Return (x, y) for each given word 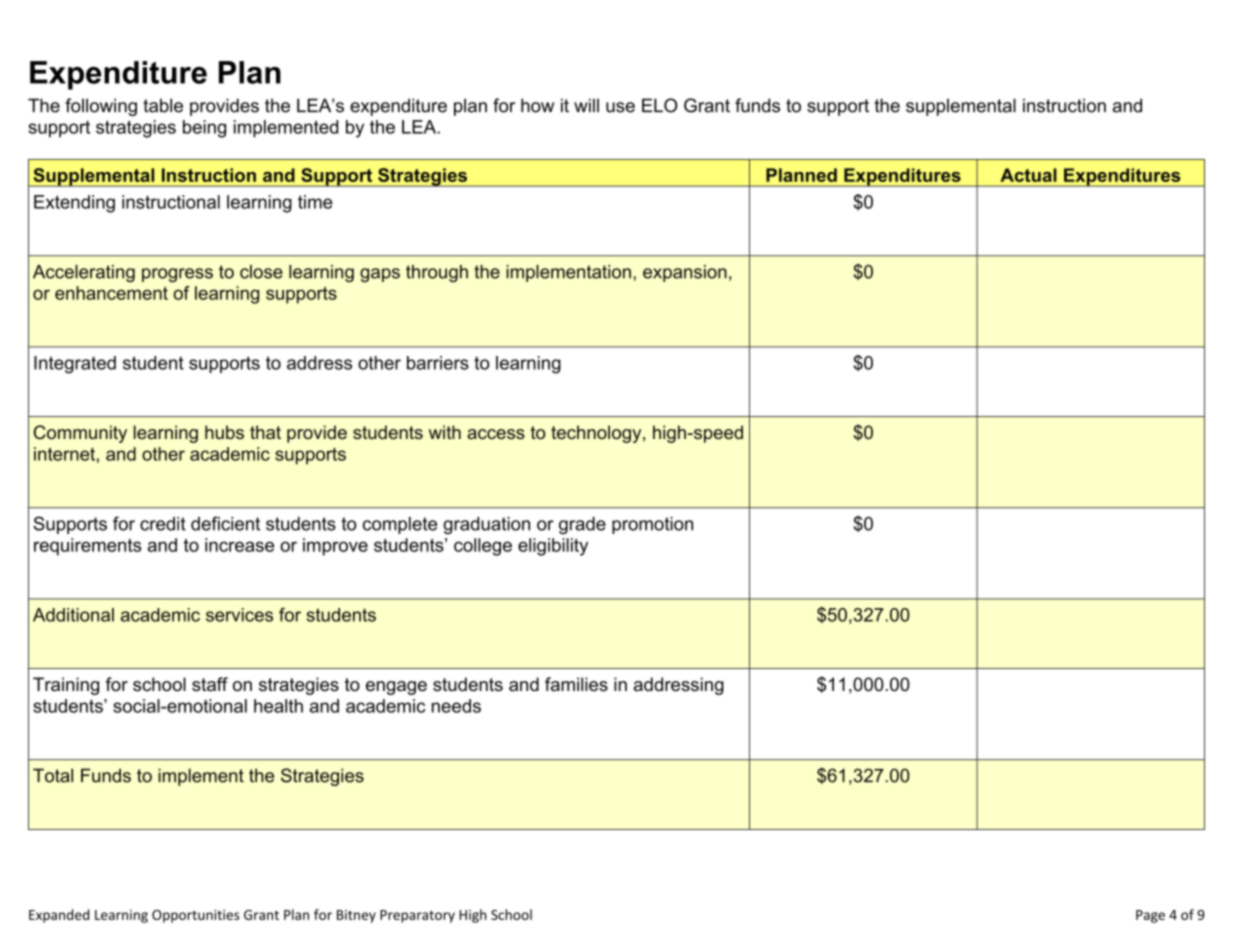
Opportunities (195, 916)
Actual (1028, 175)
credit (163, 524)
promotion (652, 525)
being (204, 129)
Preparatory (417, 916)
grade (582, 525)
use (620, 107)
